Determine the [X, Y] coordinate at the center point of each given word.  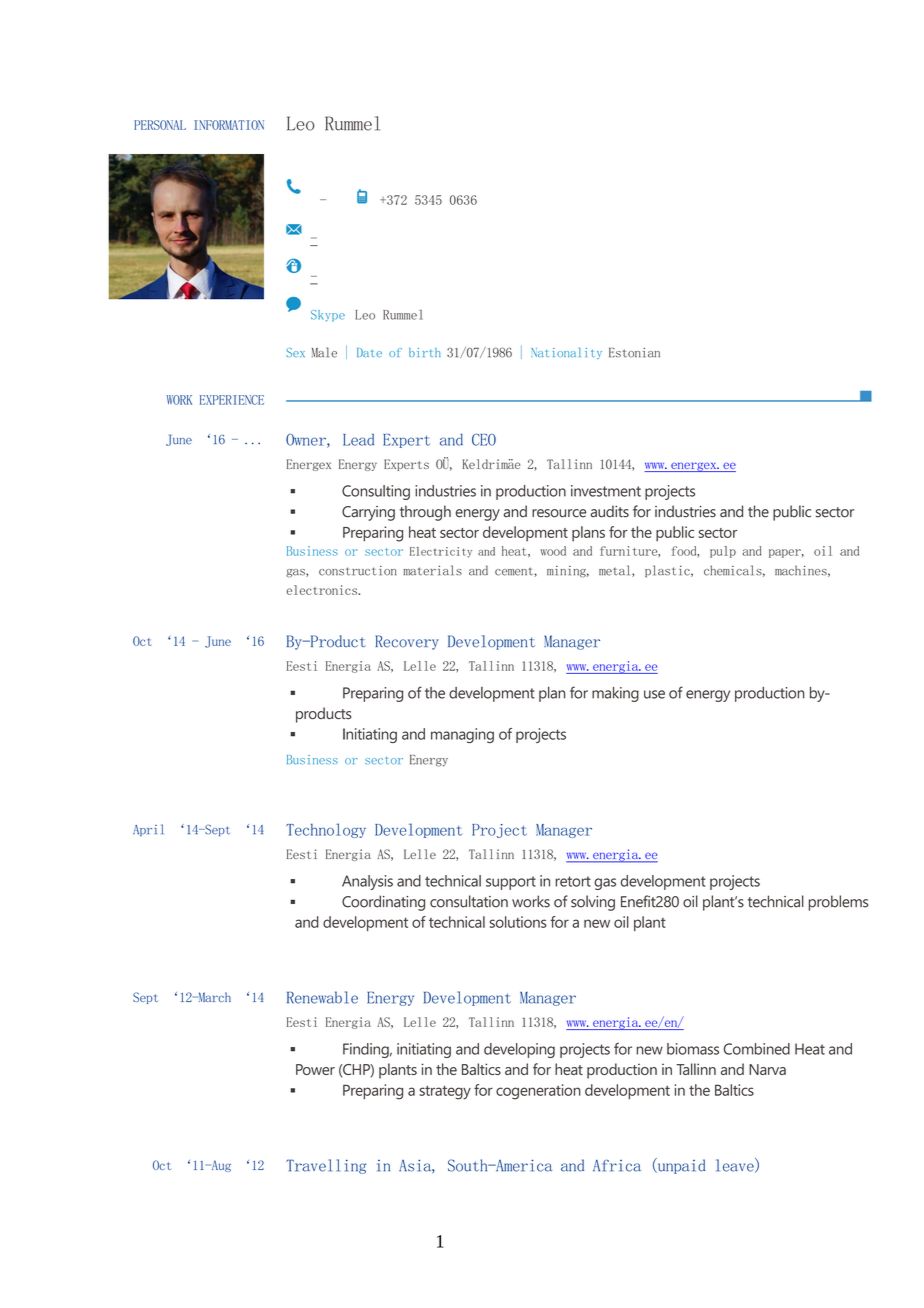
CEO [484, 439]
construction [358, 571]
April [148, 830]
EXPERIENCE [232, 400]
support [511, 883]
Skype [328, 316]
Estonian [634, 353]
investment [606, 491]
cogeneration [538, 1092]
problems [838, 903]
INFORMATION [229, 125]
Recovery [407, 642]
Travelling [326, 1166]
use [654, 694]
